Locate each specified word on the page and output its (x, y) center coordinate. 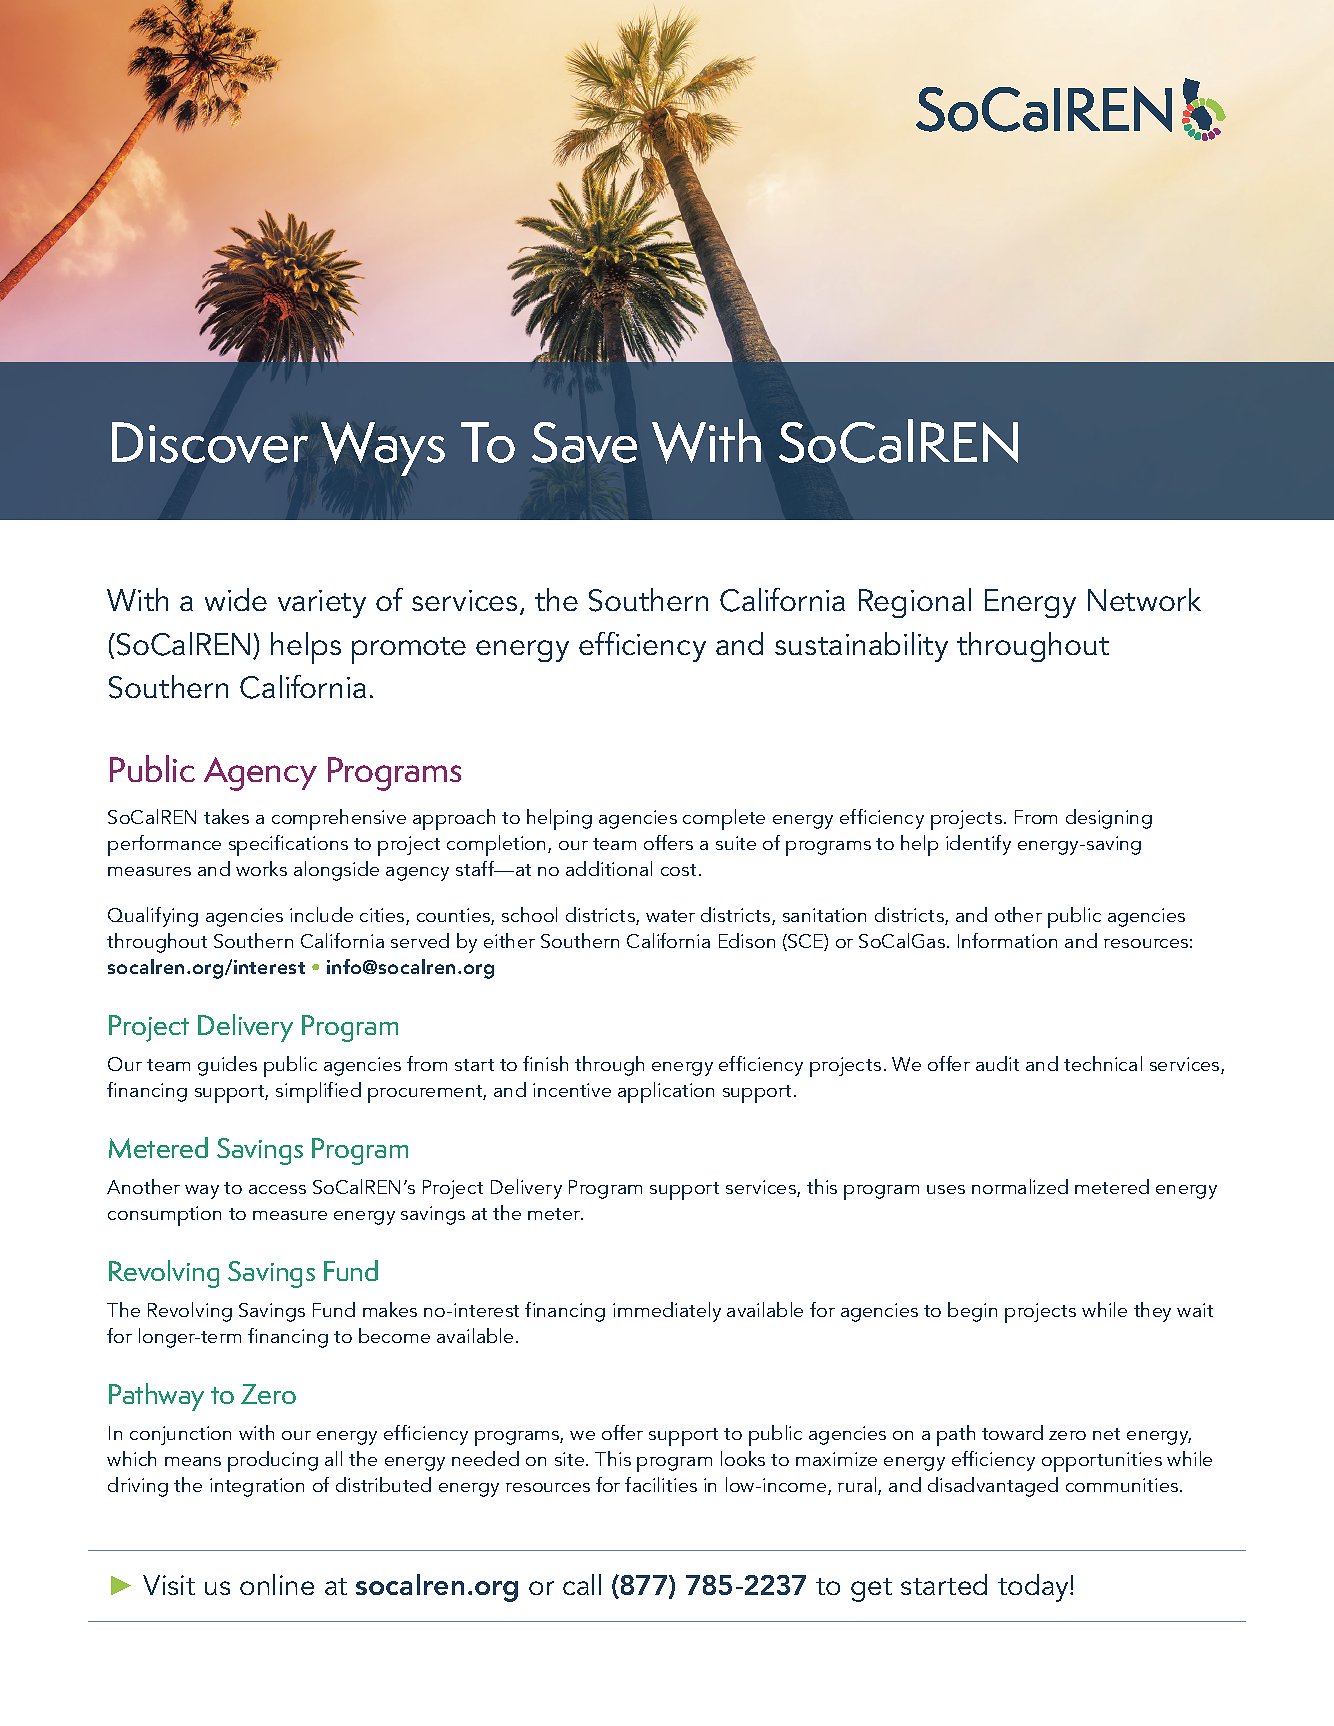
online (277, 1584)
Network (1144, 599)
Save (584, 442)
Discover (210, 442)
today (1034, 1588)
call (582, 1584)
